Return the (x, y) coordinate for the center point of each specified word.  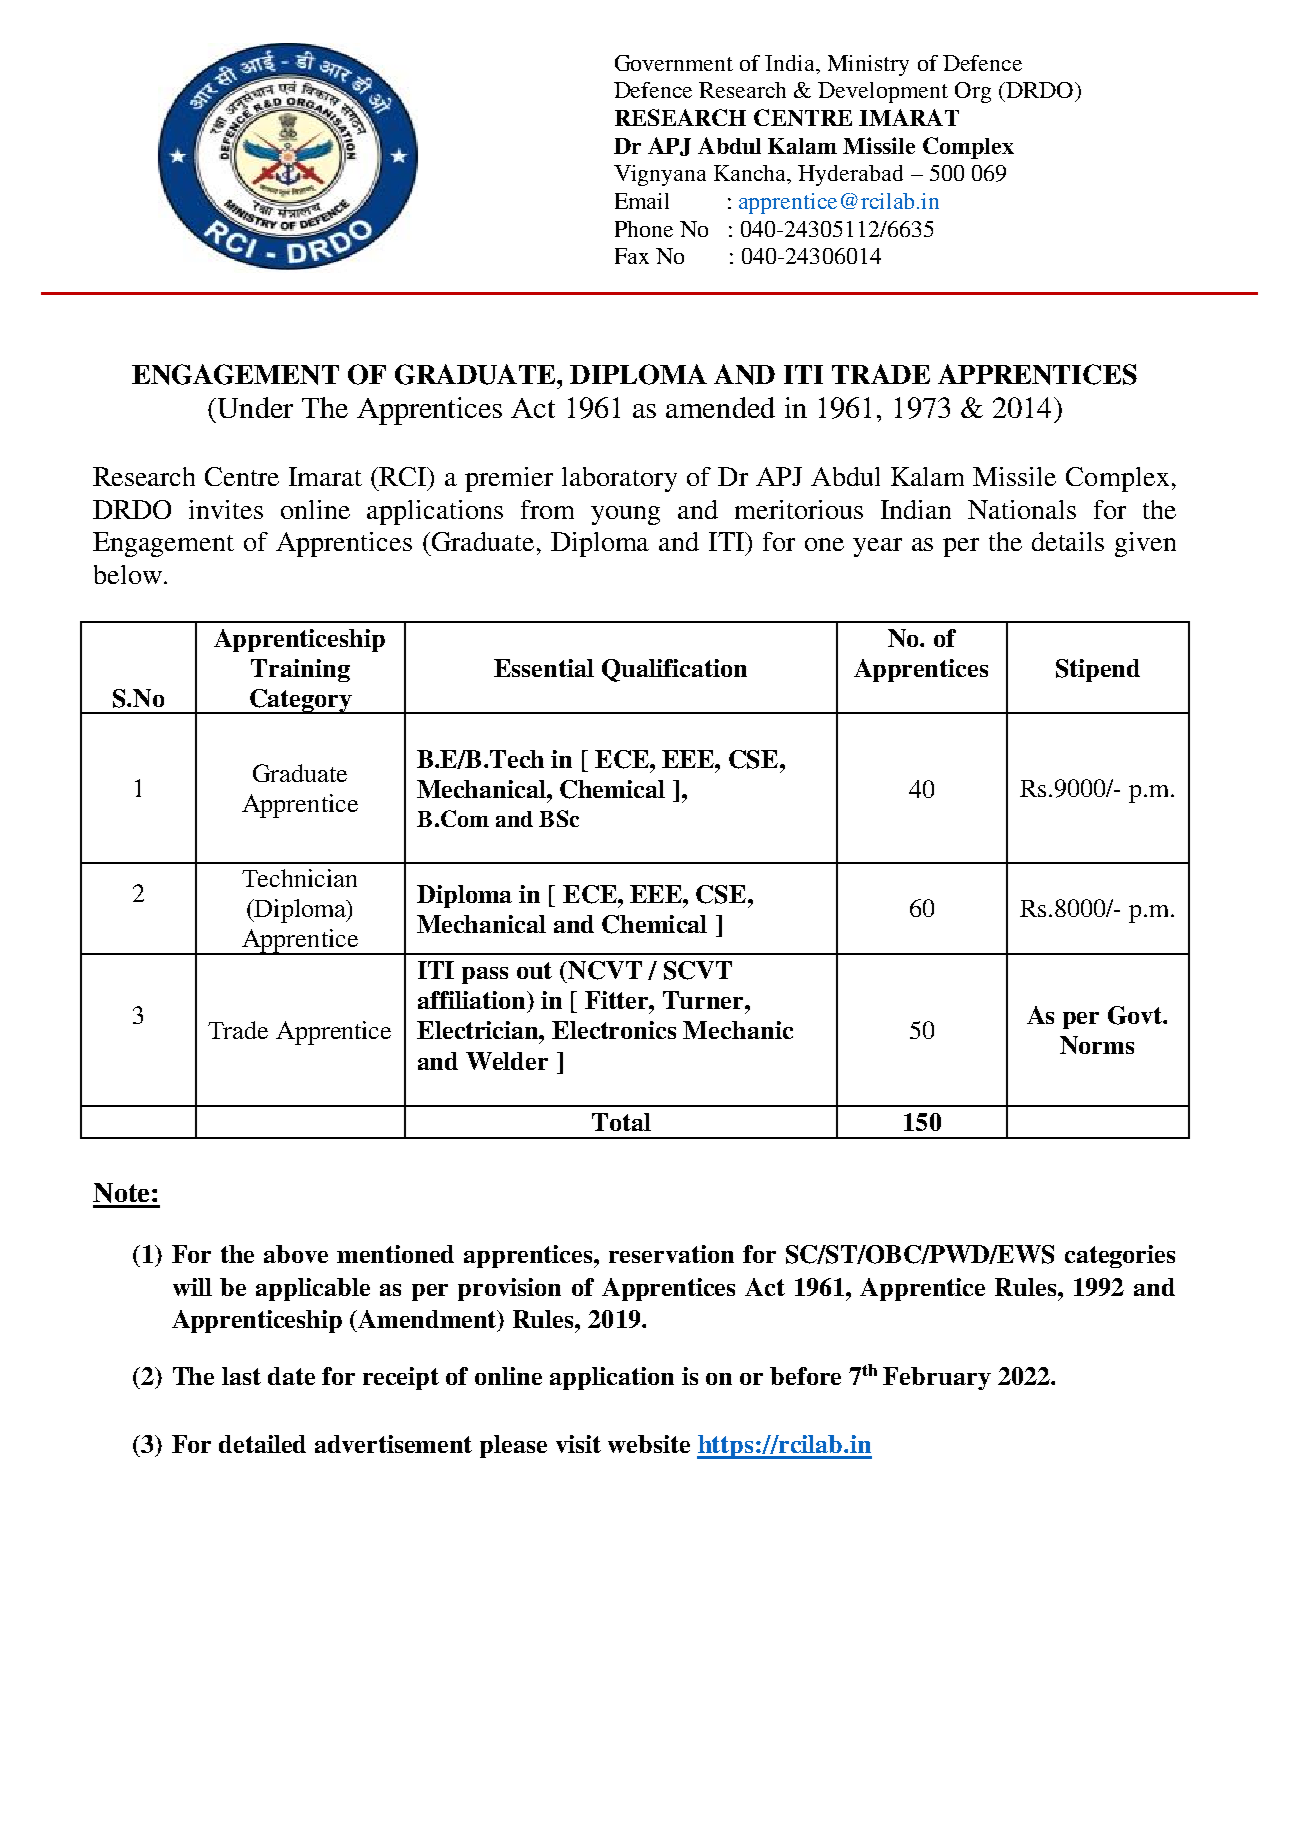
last (241, 1376)
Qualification (674, 670)
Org (973, 92)
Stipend (1098, 670)
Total (621, 1122)
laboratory (619, 479)
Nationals (1022, 509)
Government (674, 63)
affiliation (473, 1001)
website (649, 1444)
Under (254, 407)
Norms (1097, 1045)
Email (642, 201)
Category (300, 701)
